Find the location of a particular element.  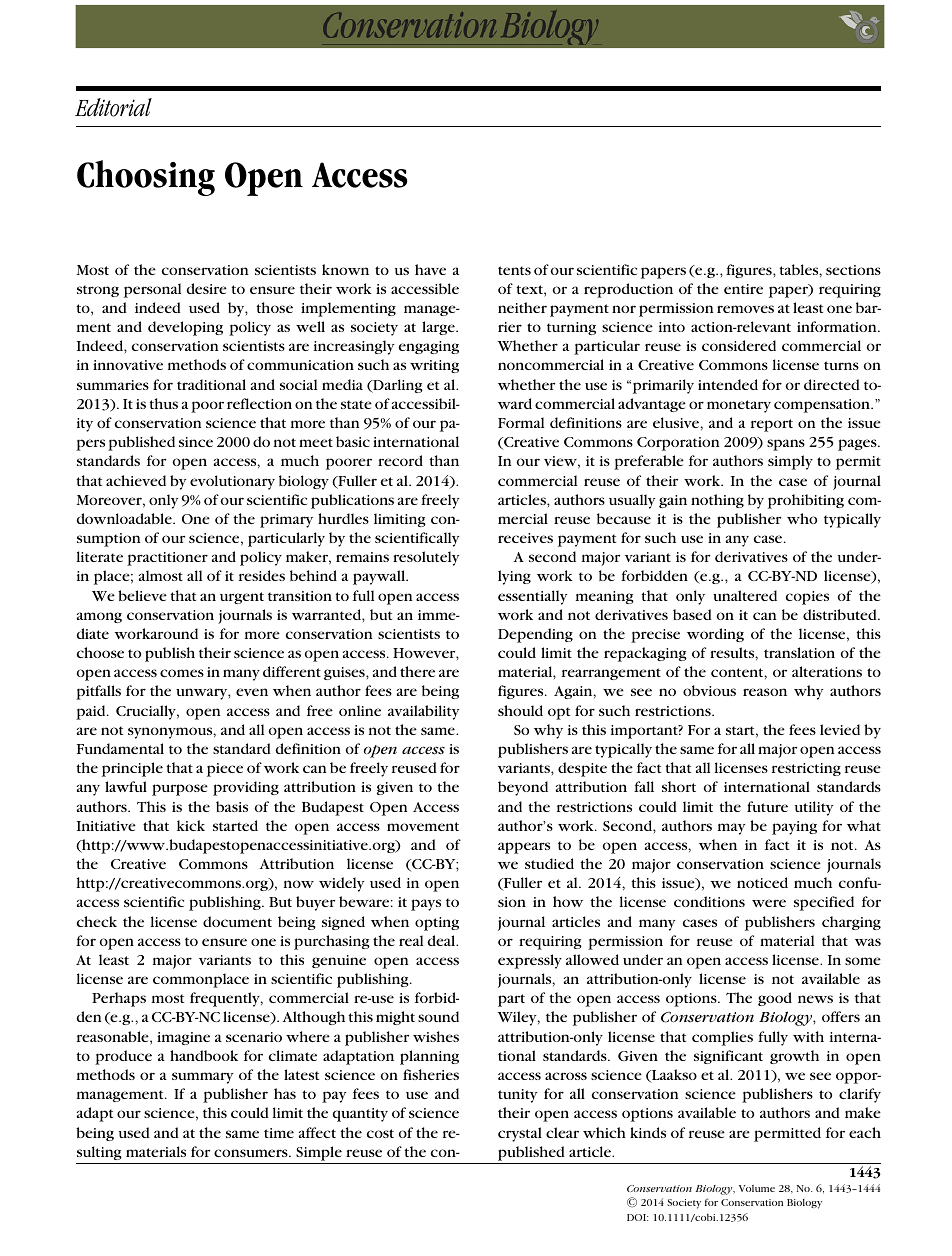

have is located at coordinates (430, 269).
